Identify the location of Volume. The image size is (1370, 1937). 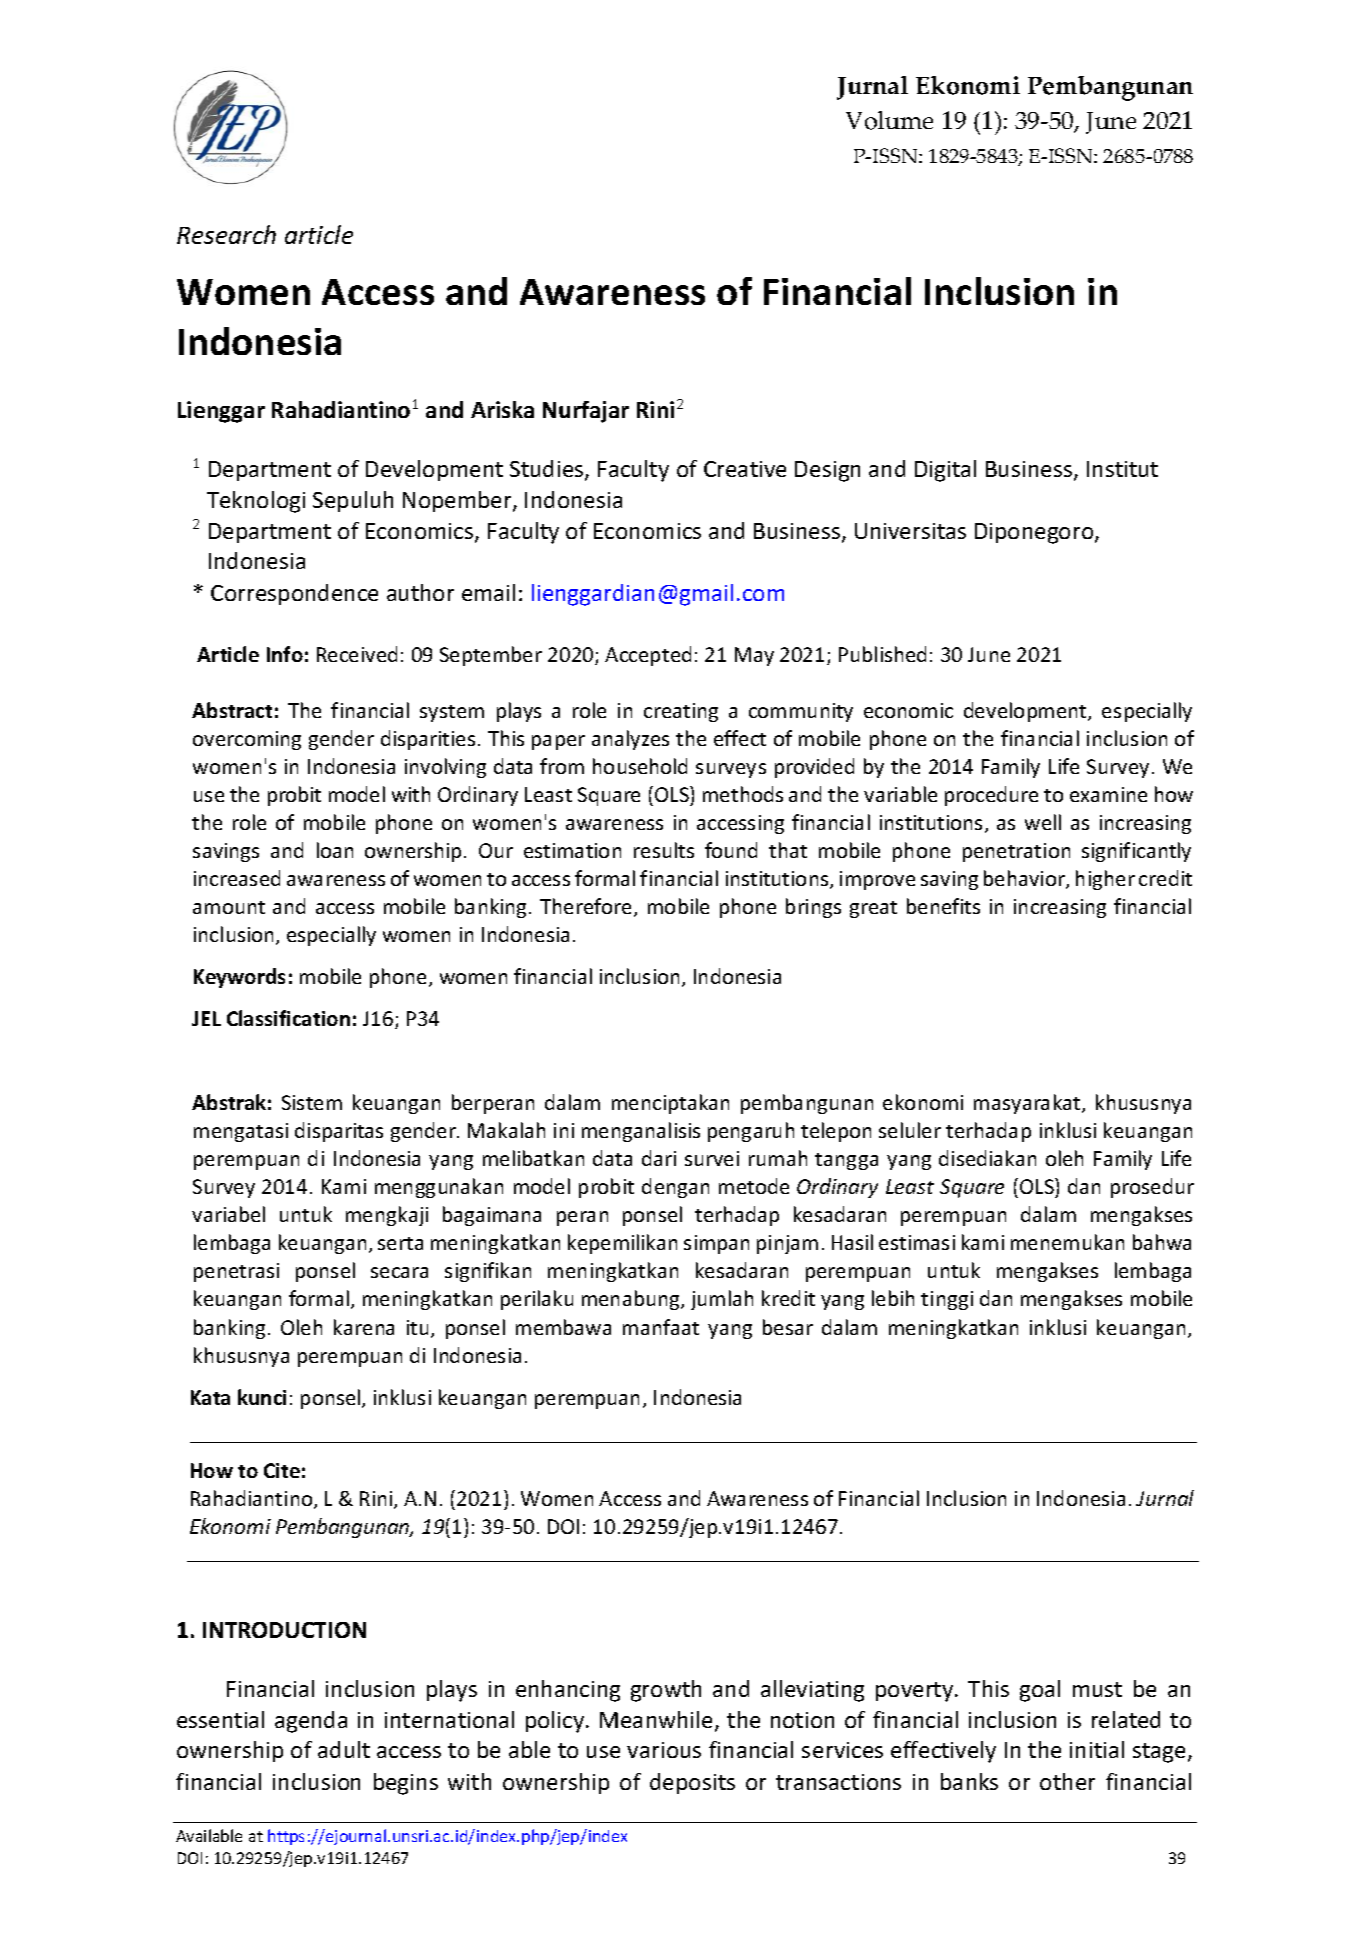
(889, 120).
